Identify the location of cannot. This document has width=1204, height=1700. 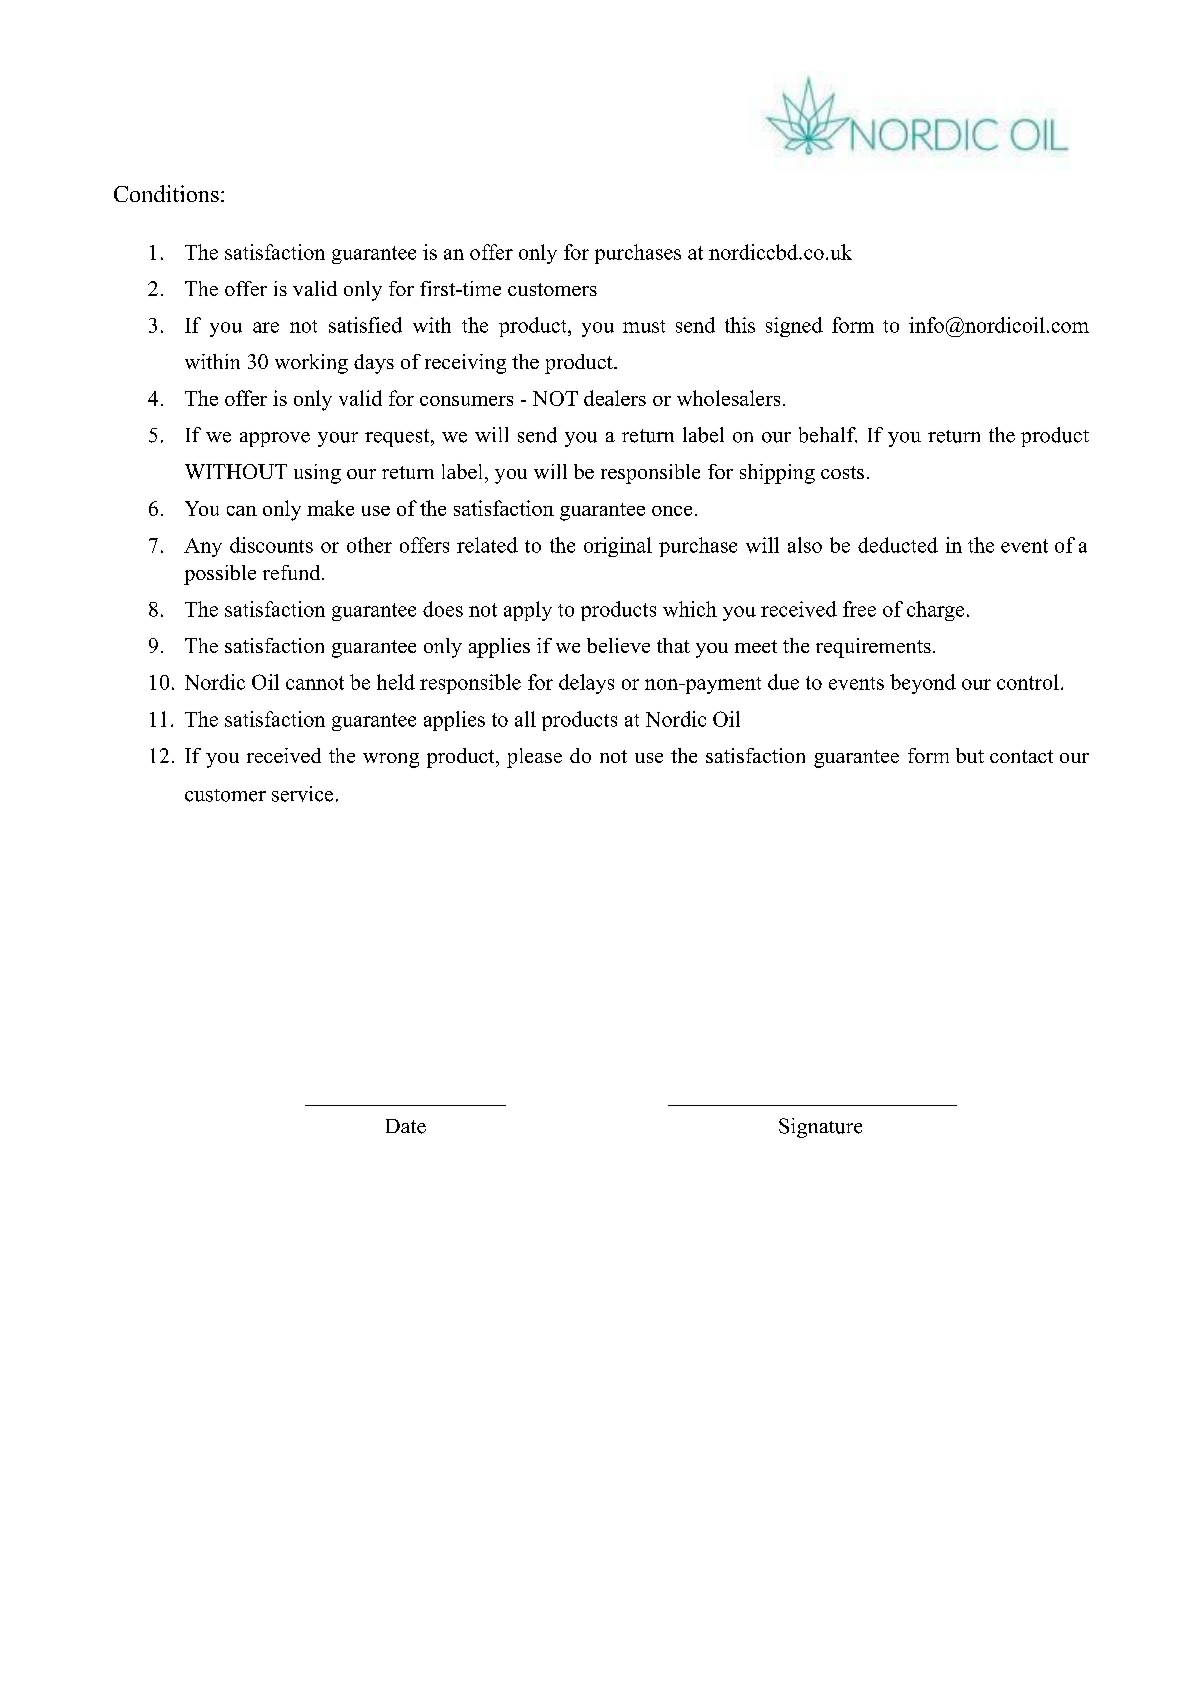
(315, 683).
